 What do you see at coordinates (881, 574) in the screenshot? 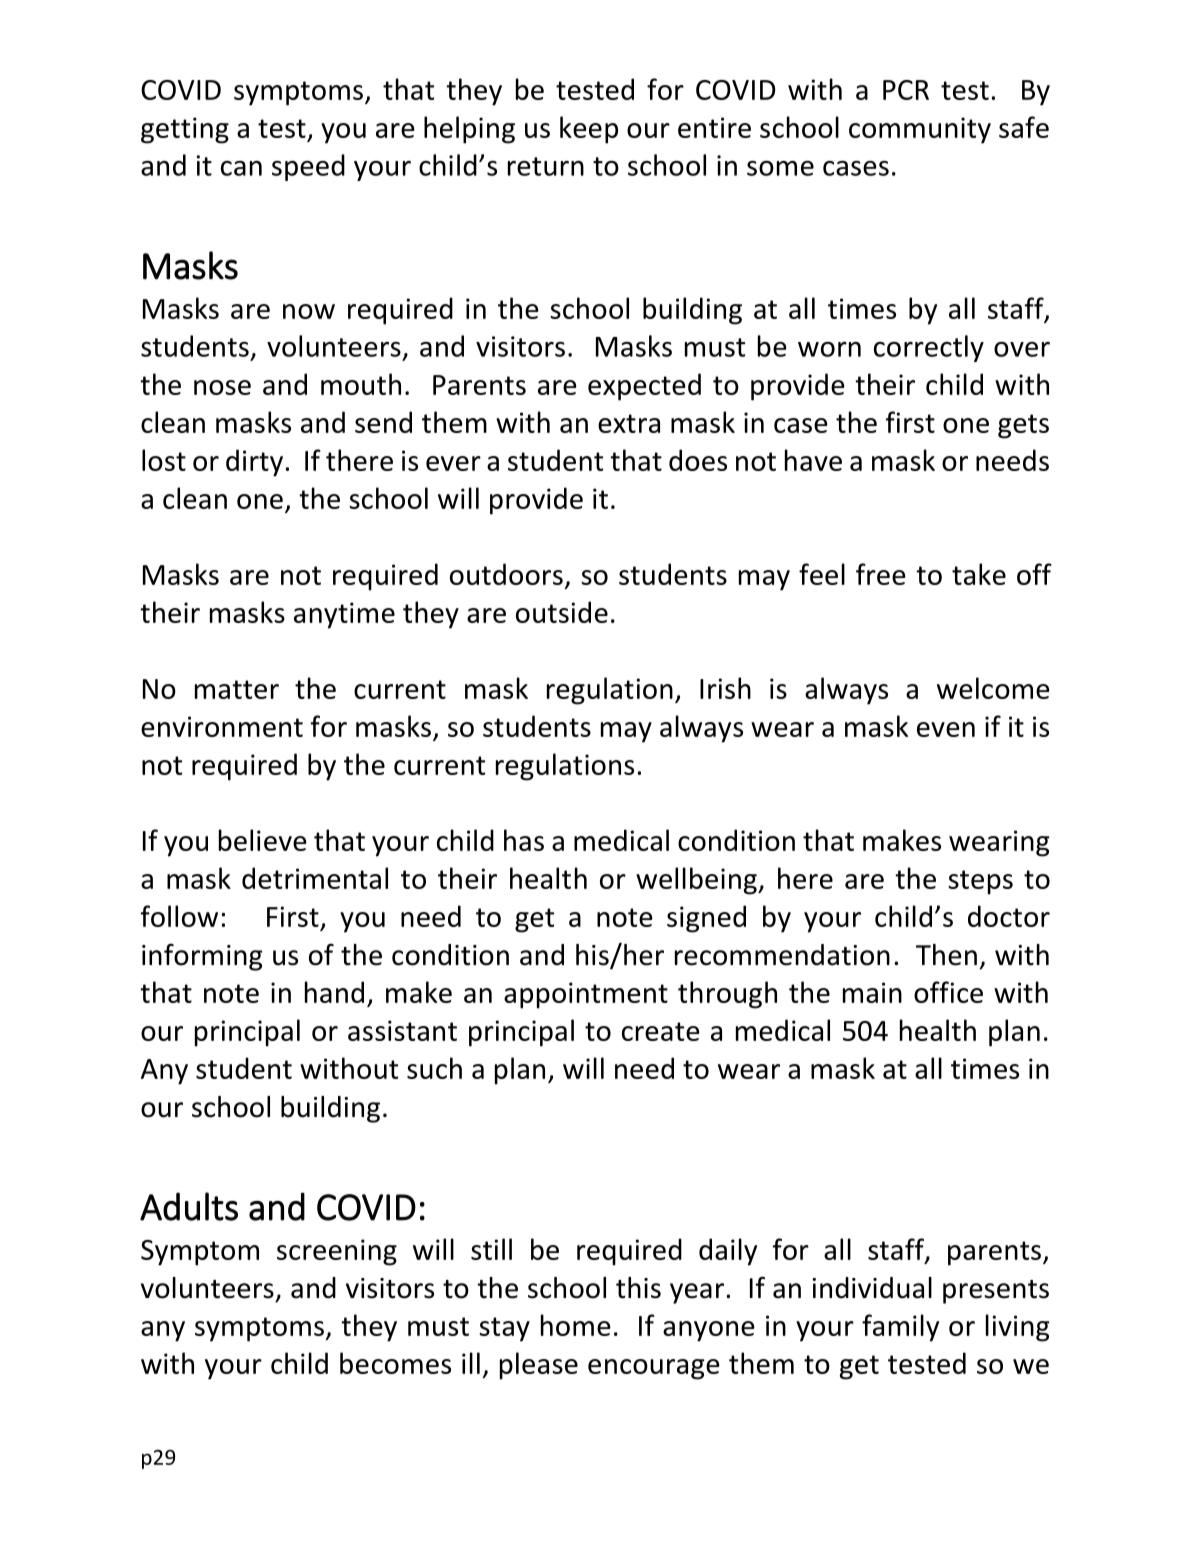
I see `free` at bounding box center [881, 574].
